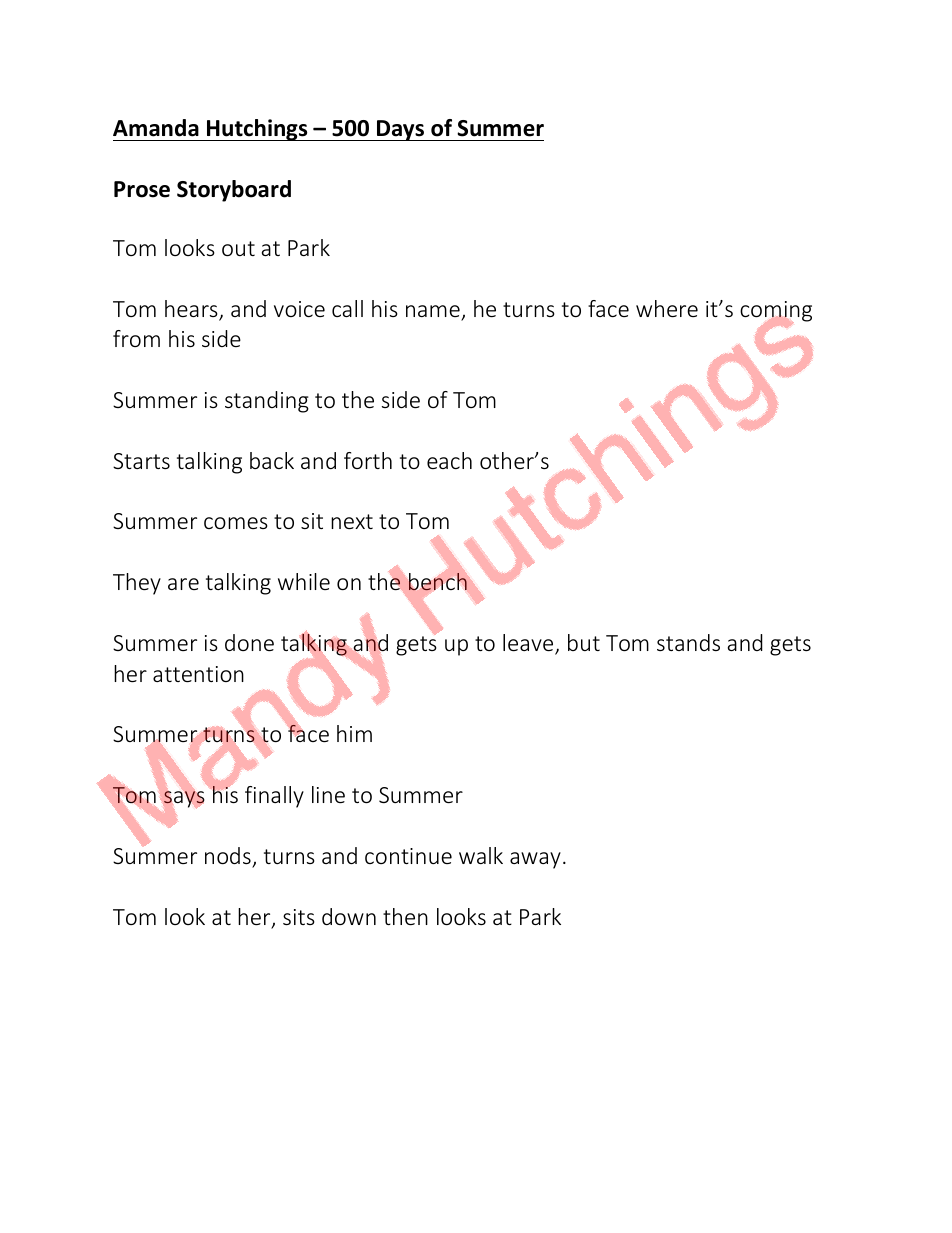 The width and height of the screenshot is (952, 1233). Describe the element at coordinates (354, 733) in the screenshot. I see `him` at that location.
